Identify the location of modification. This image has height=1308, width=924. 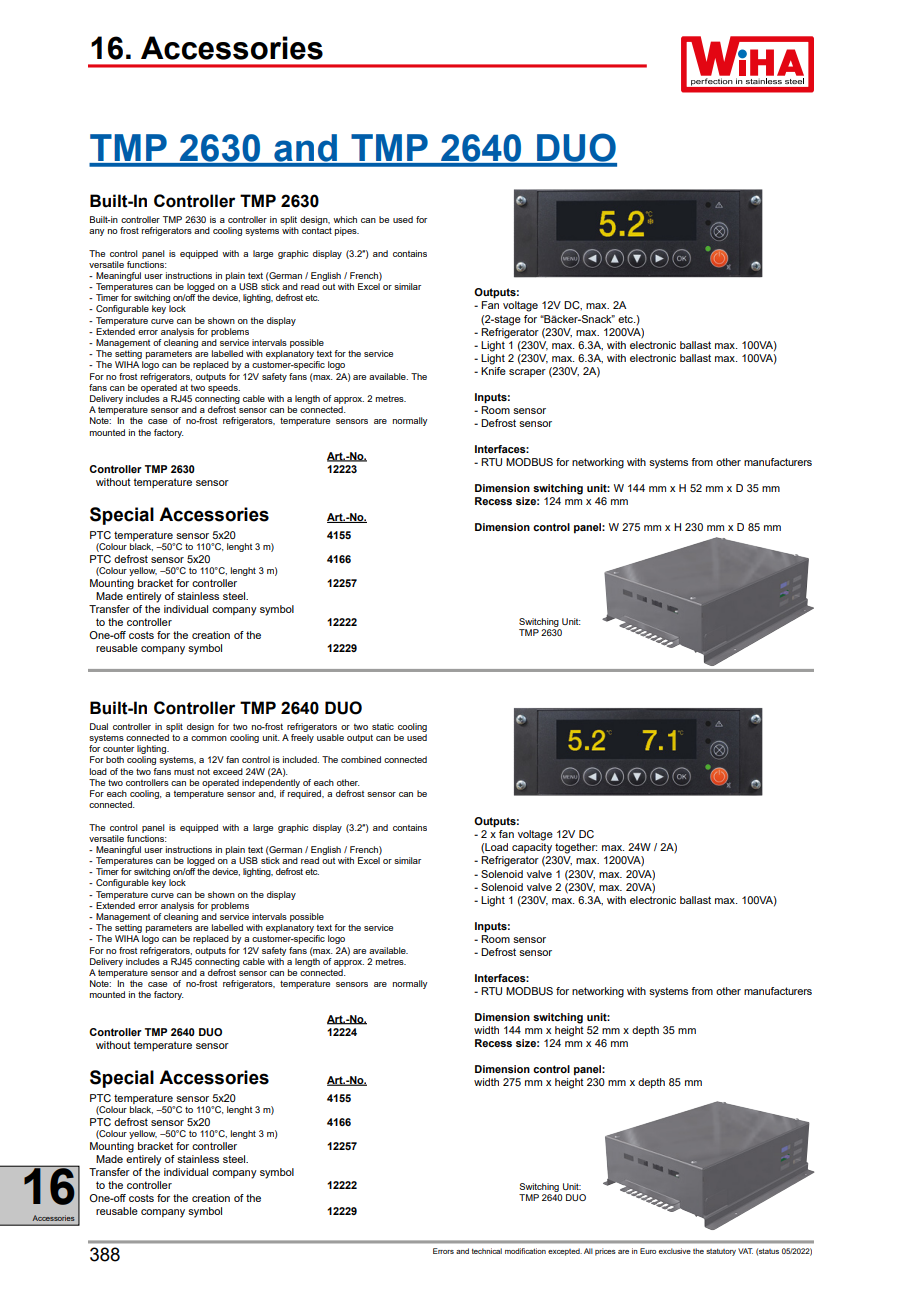
(525, 1251).
